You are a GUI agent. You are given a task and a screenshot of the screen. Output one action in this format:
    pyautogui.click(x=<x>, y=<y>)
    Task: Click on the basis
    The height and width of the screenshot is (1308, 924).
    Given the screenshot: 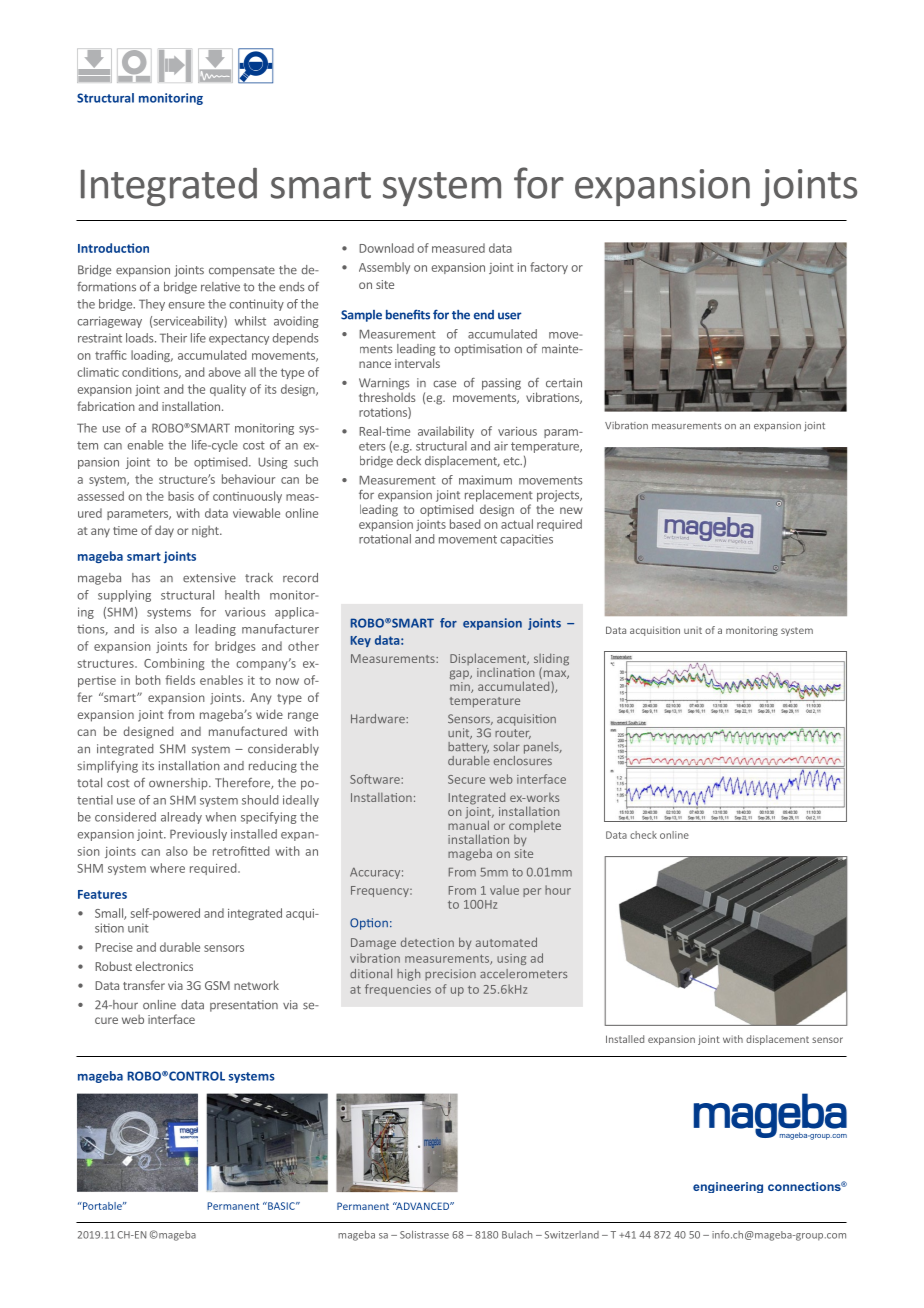 What is the action you would take?
    pyautogui.click(x=181, y=496)
